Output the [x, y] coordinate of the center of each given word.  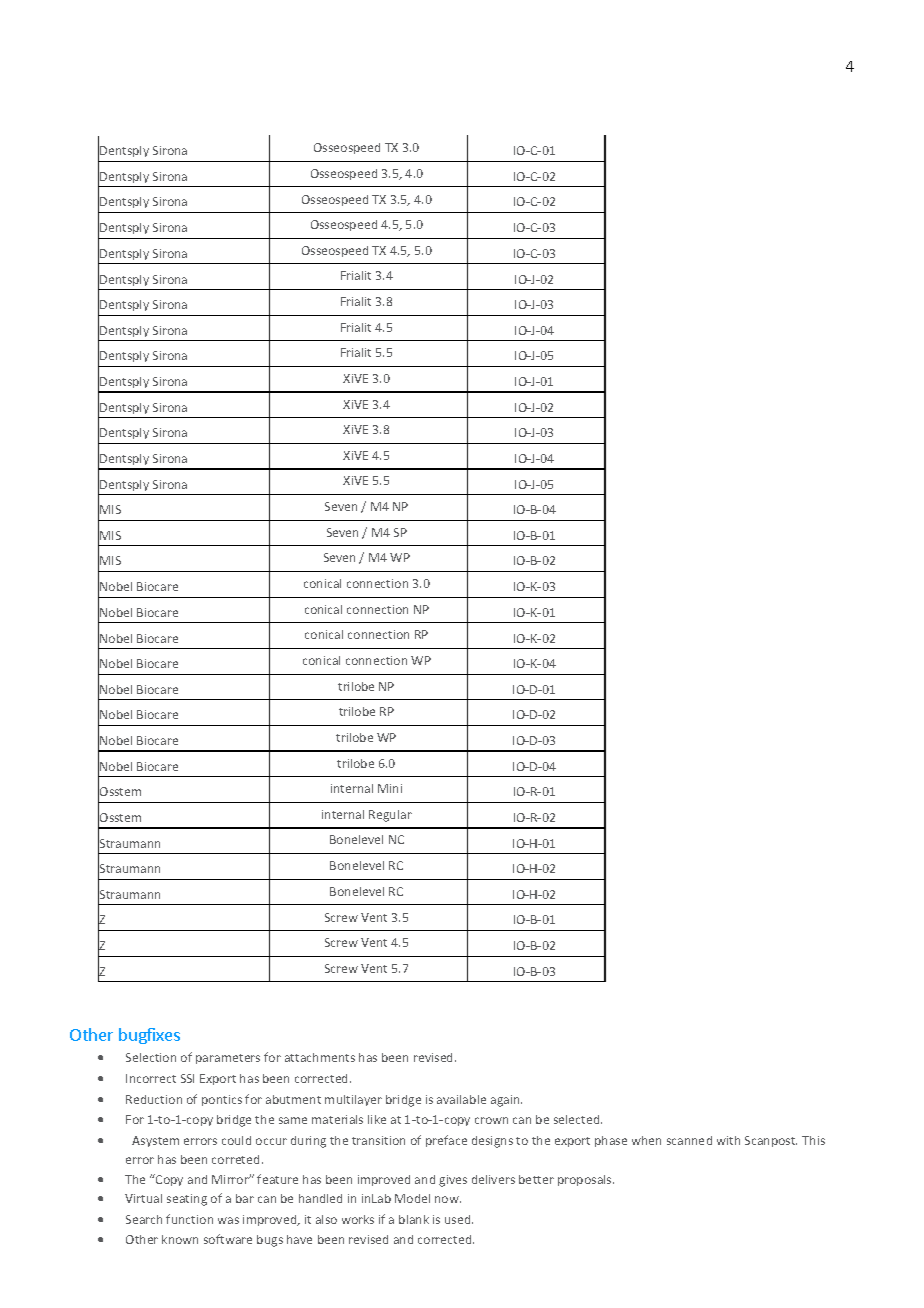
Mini [390, 788]
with [728, 1140]
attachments [320, 1057]
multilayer [353, 1100]
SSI [187, 1078]
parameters [228, 1059]
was [228, 1220]
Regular [390, 816]
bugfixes [149, 1036]
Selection [151, 1057]
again [506, 1101]
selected [578, 1119]
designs [492, 1142]
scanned [689, 1140]
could [236, 1140]
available [461, 1099]
